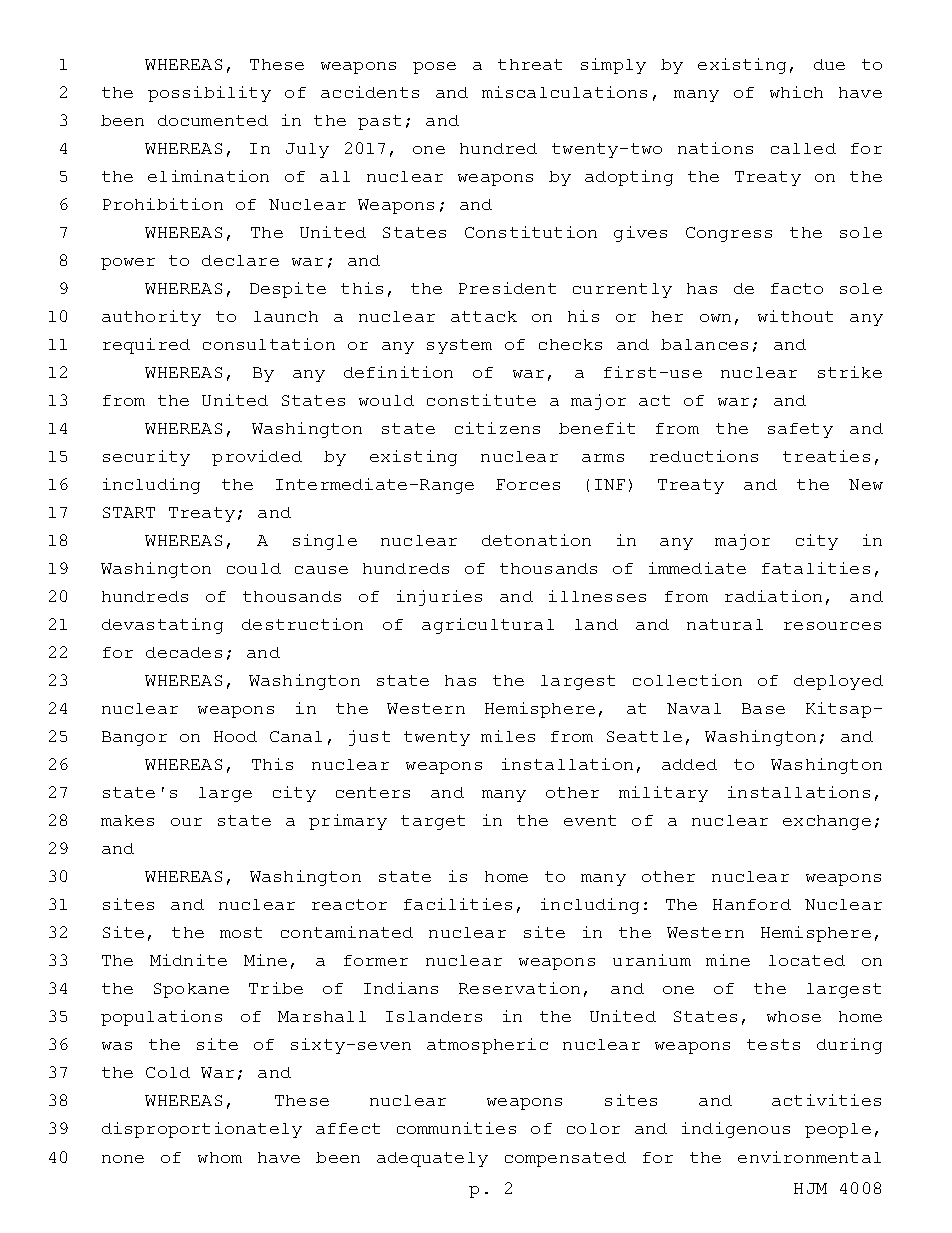 This screenshot has width=952, height=1233. What do you see at coordinates (497, 428) in the screenshot?
I see `citizens` at bounding box center [497, 428].
